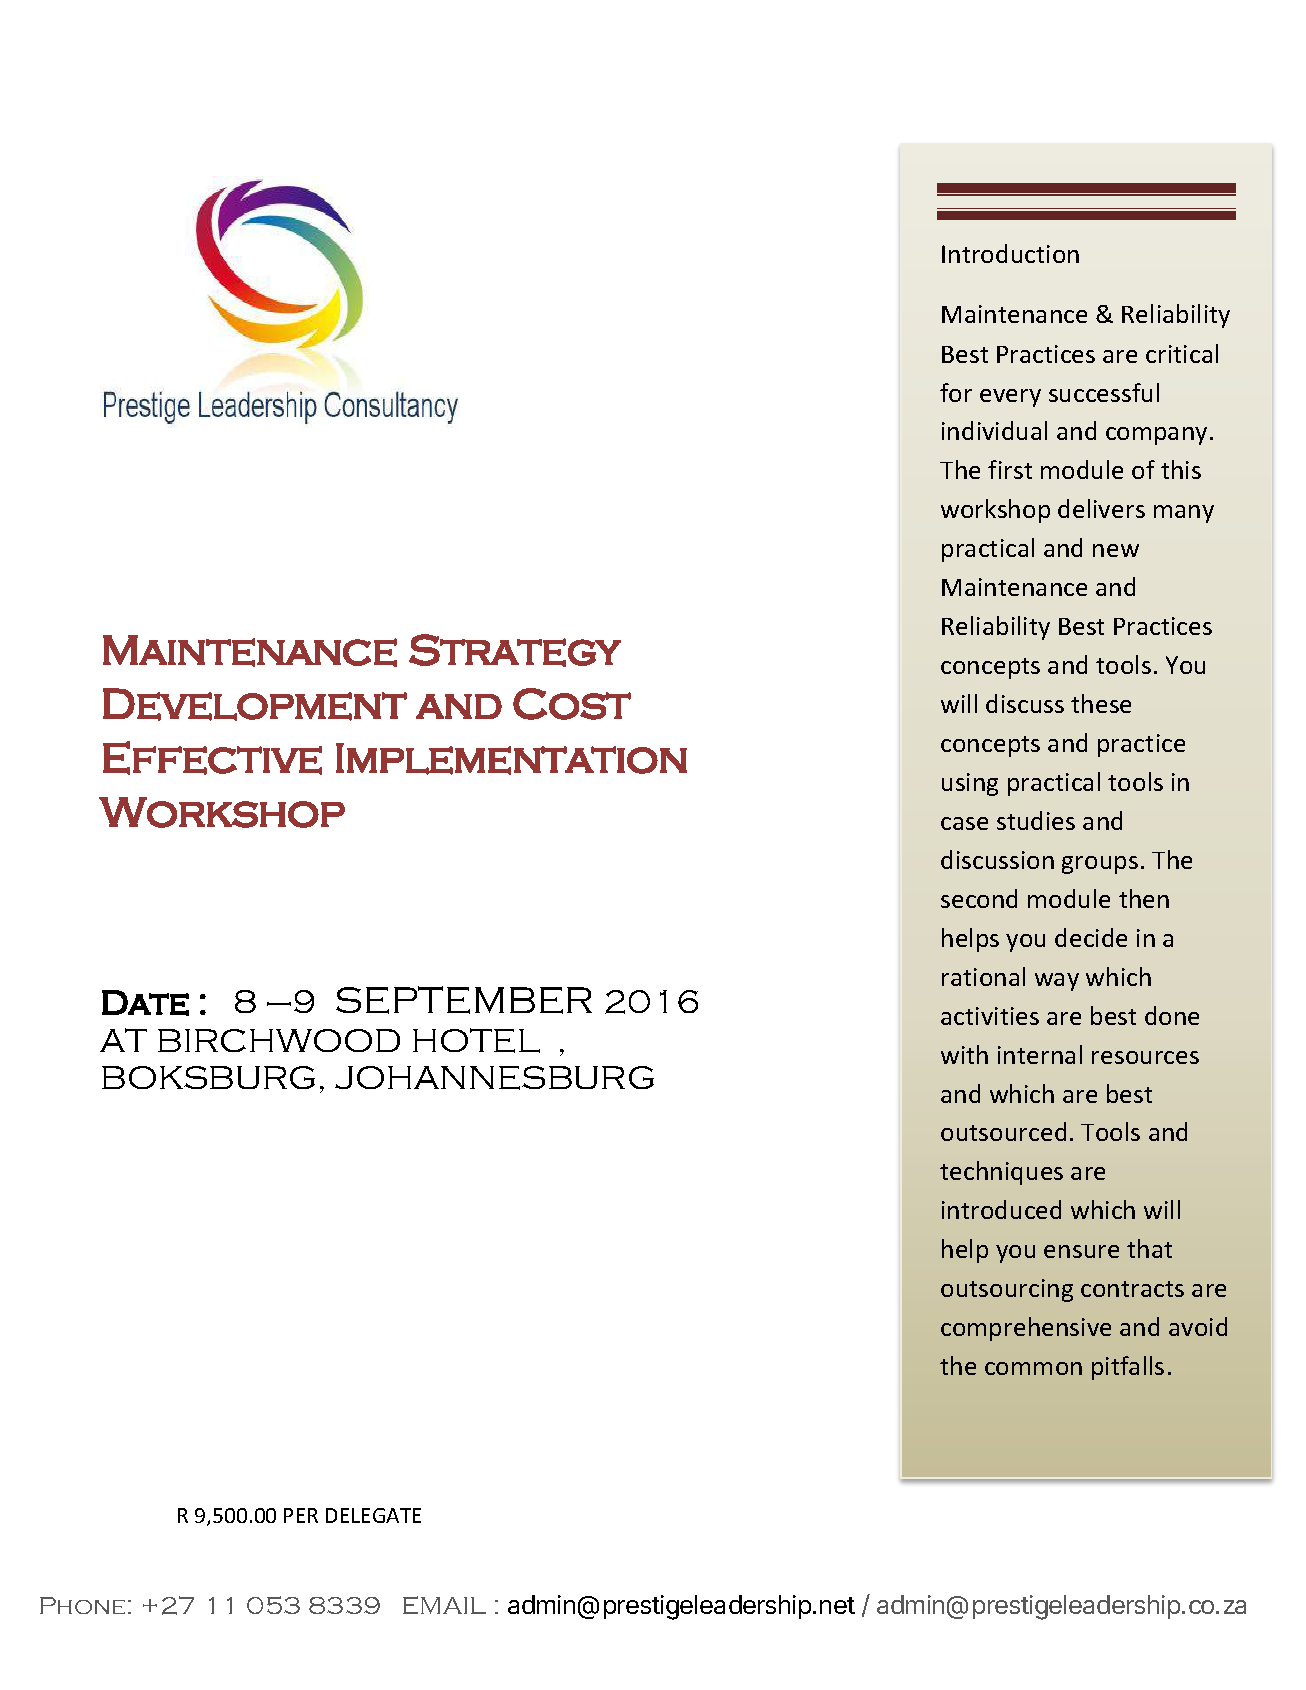 The height and width of the screenshot is (1690, 1306). I want to click on for, so click(956, 392).
